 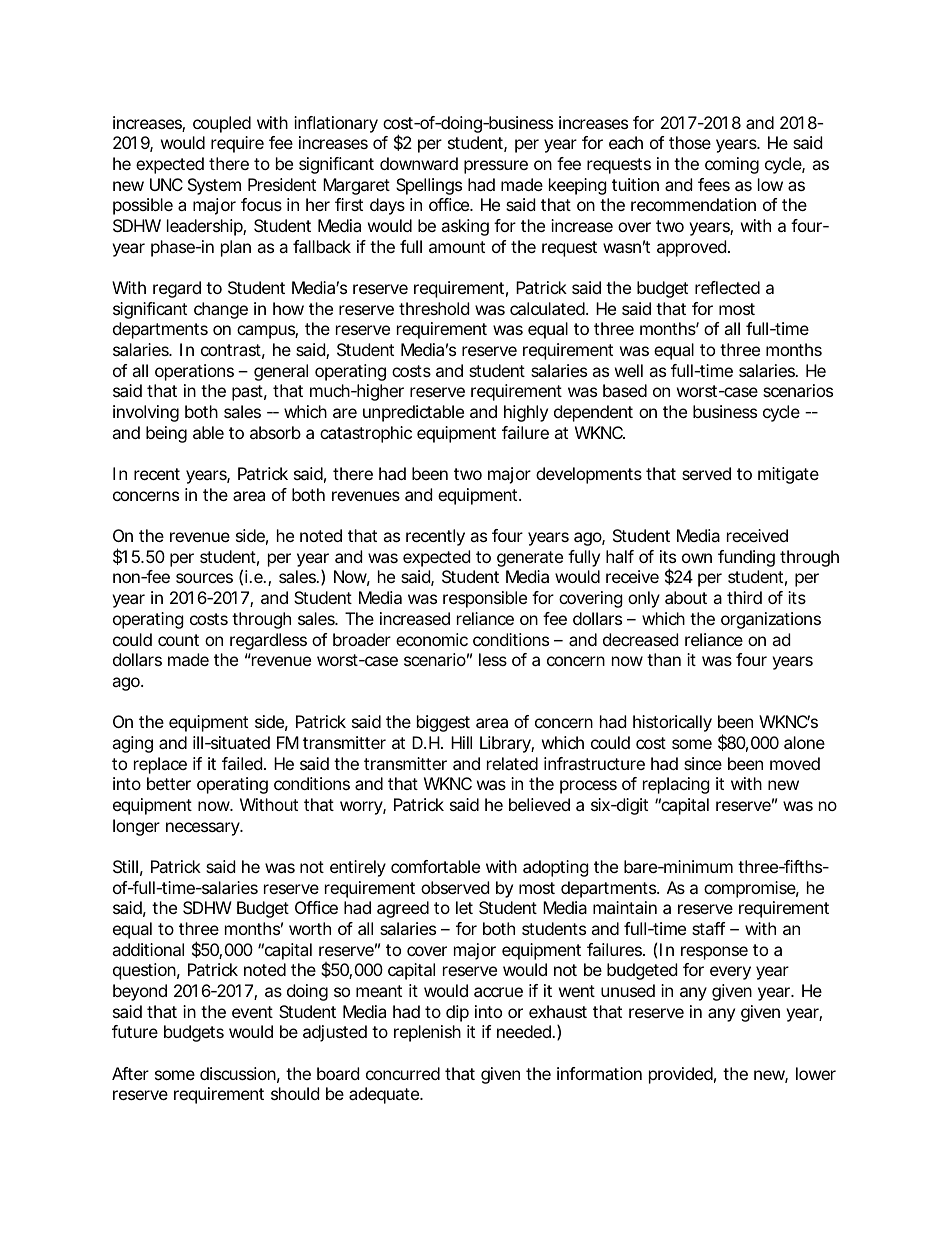 I want to click on replenish, so click(x=427, y=1033).
